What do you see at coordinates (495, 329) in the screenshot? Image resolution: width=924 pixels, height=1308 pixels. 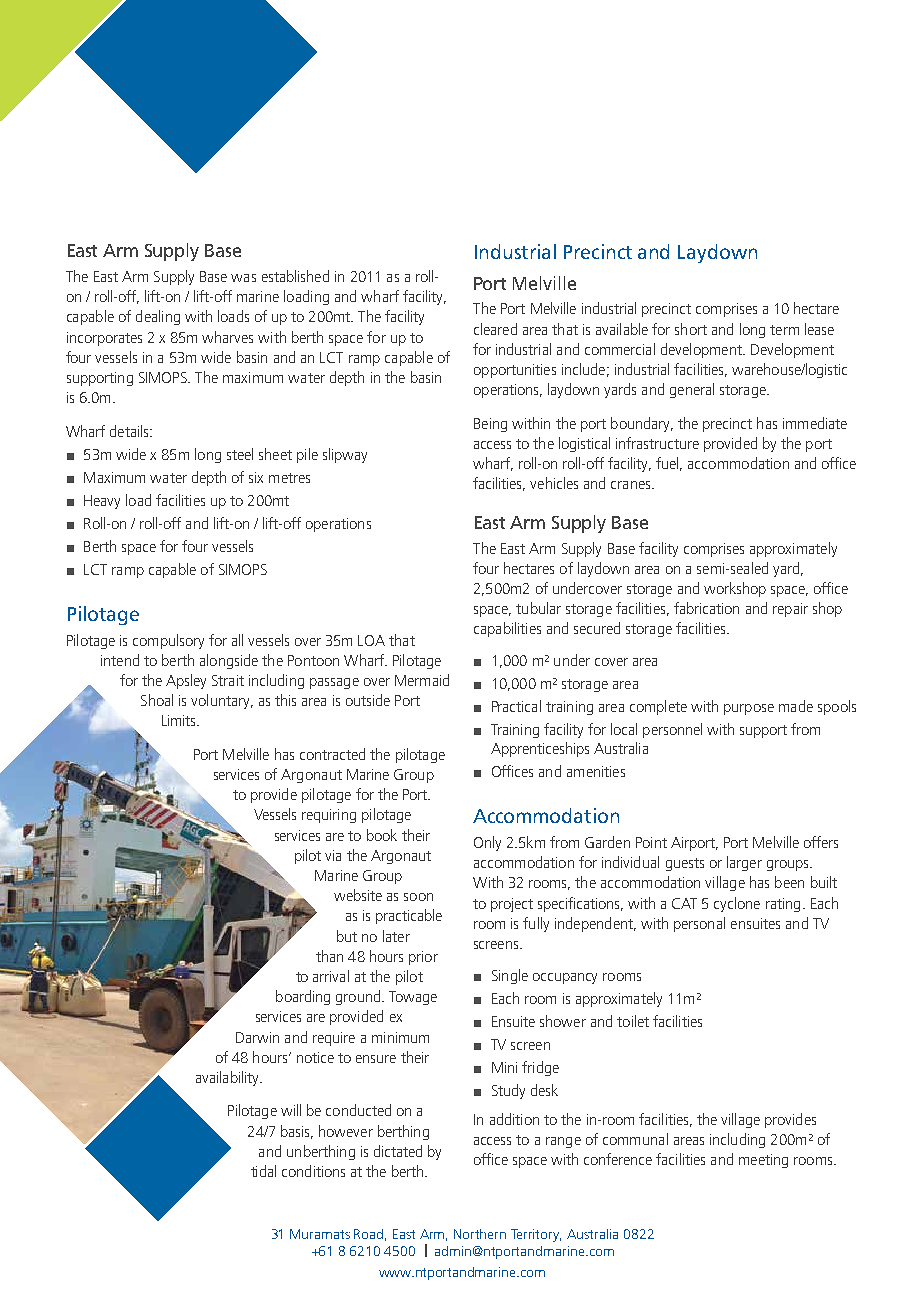 I see `cleared` at bounding box center [495, 329].
